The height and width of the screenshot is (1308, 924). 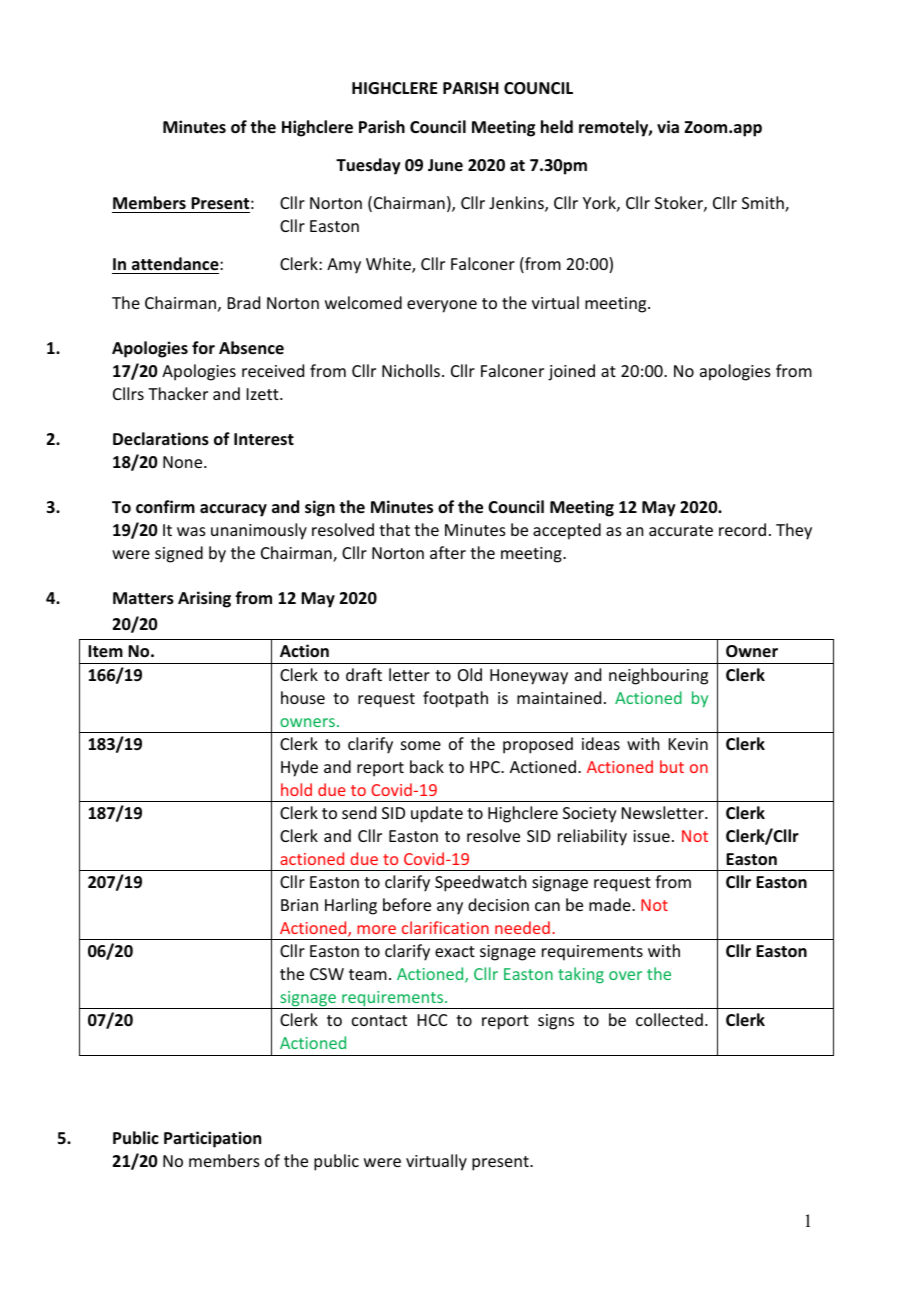 What do you see at coordinates (212, 1139) in the screenshot?
I see `Participation` at bounding box center [212, 1139].
